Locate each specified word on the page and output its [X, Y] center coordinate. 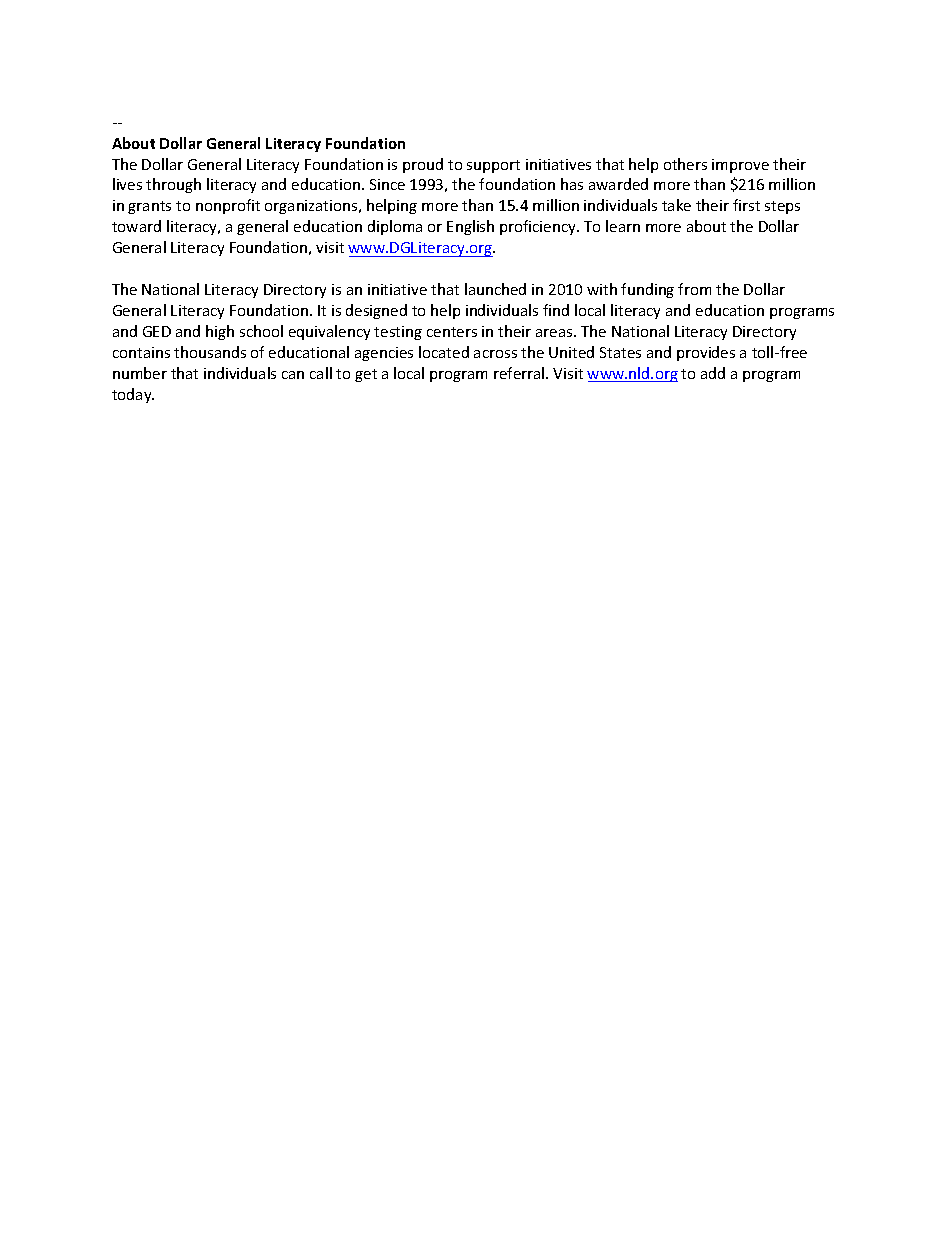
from [694, 289]
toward [136, 226]
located [444, 352]
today [133, 395]
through [173, 185]
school [261, 331]
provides [706, 353]
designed [376, 311]
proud [423, 165]
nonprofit [228, 206]
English [470, 227]
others [685, 164]
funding [647, 290]
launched [495, 289]
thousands [210, 352]
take [676, 205]
